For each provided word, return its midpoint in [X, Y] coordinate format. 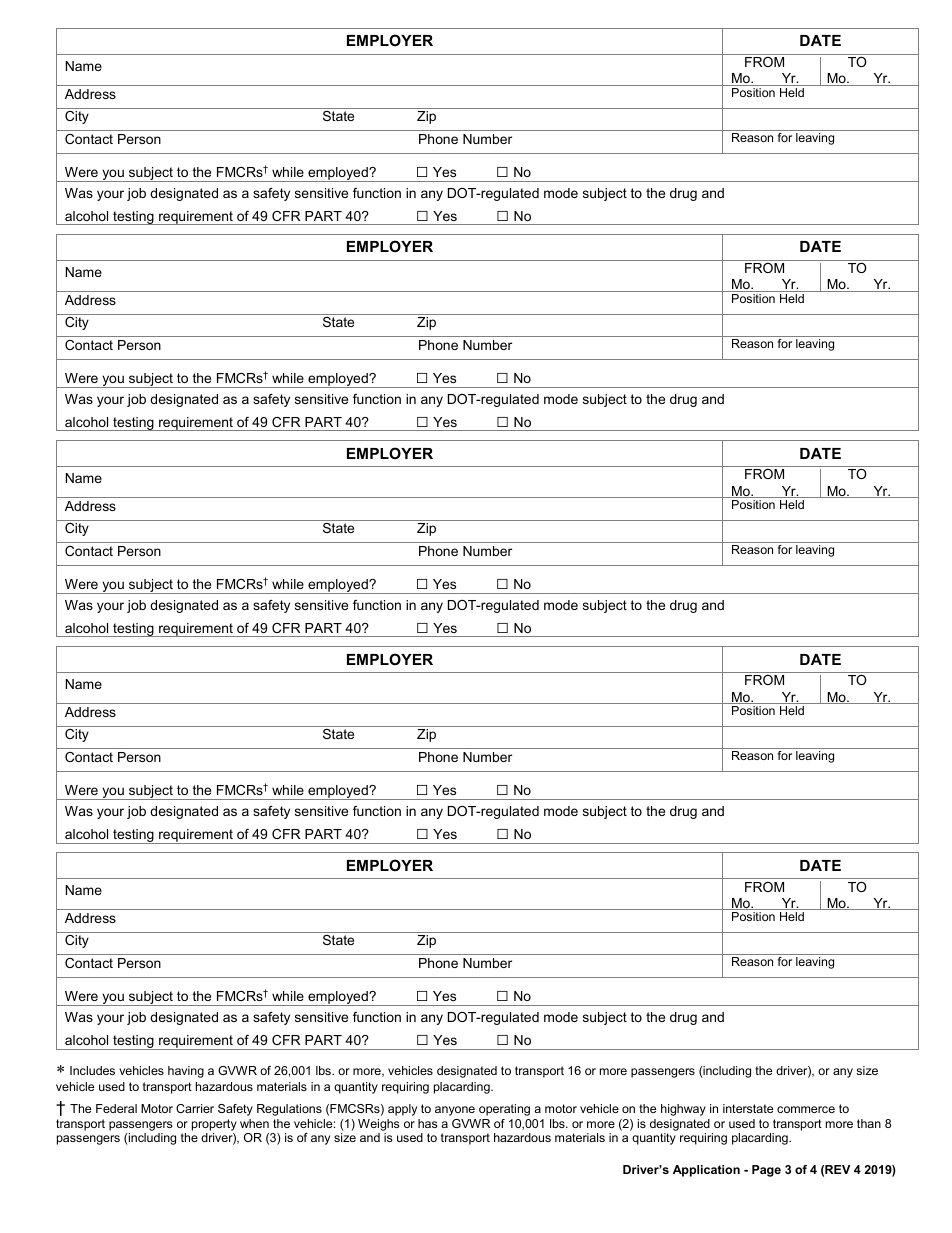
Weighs [378, 1126]
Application [706, 1171]
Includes [92, 1070]
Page [766, 1171]
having [186, 1072]
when [254, 1123]
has [427, 1123]
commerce [806, 1109]
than [869, 1123]
